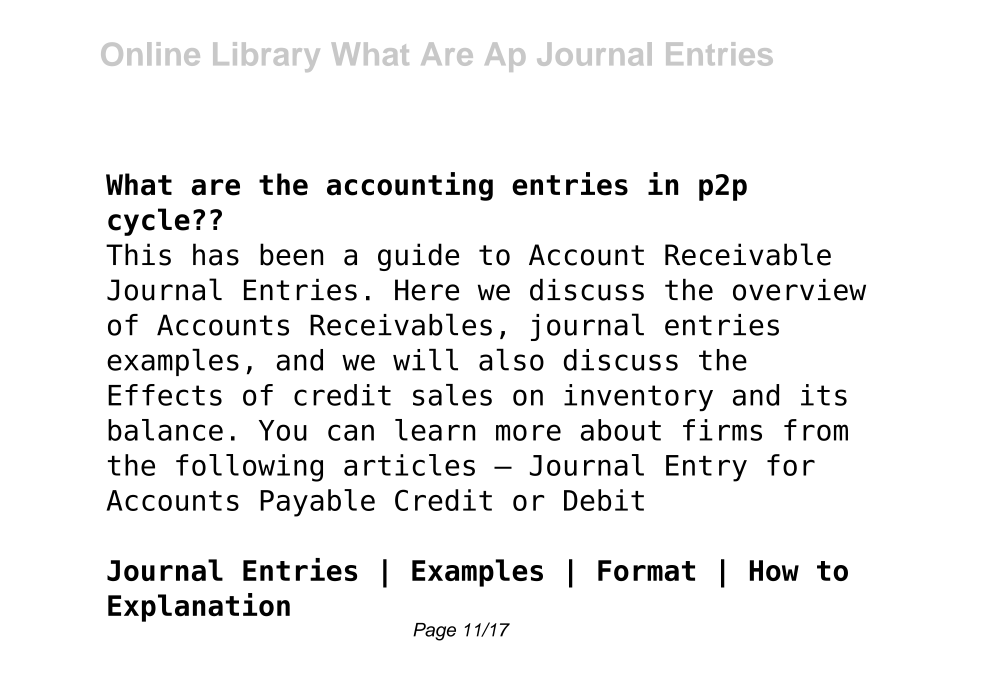 The height and width of the screenshot is (696, 981). What do you see at coordinates (799, 289) in the screenshot?
I see `overview` at bounding box center [799, 289].
